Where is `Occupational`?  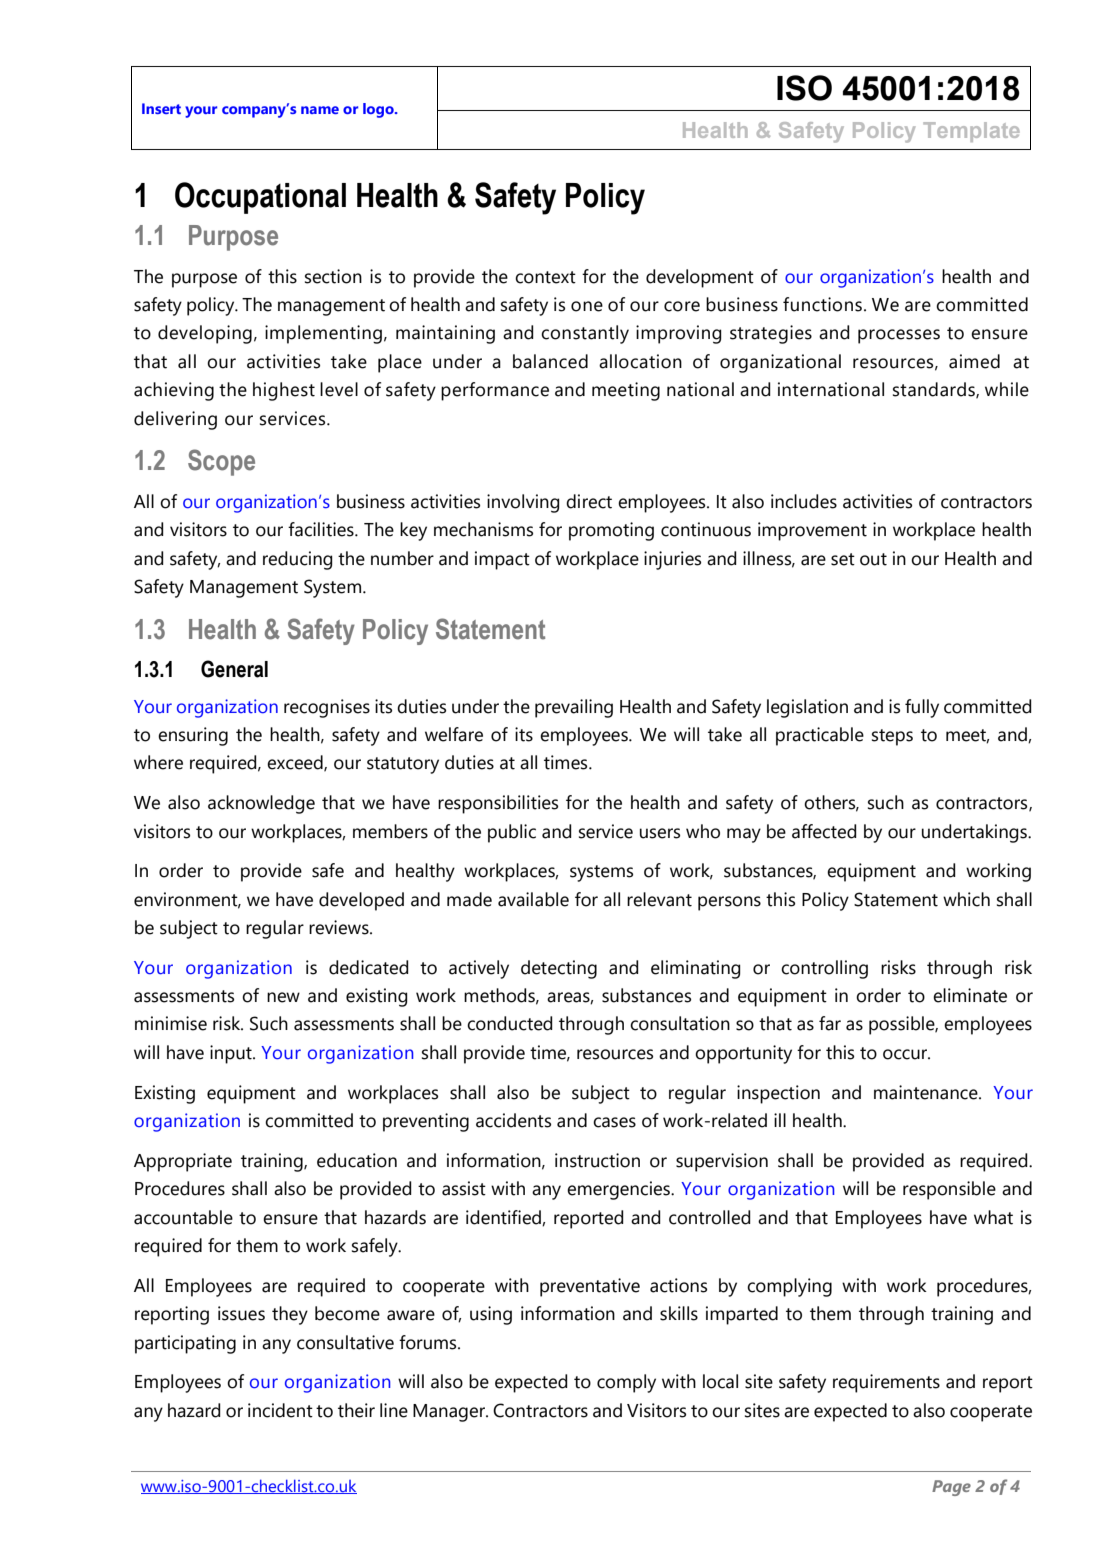
Occupational is located at coordinates (260, 198).
